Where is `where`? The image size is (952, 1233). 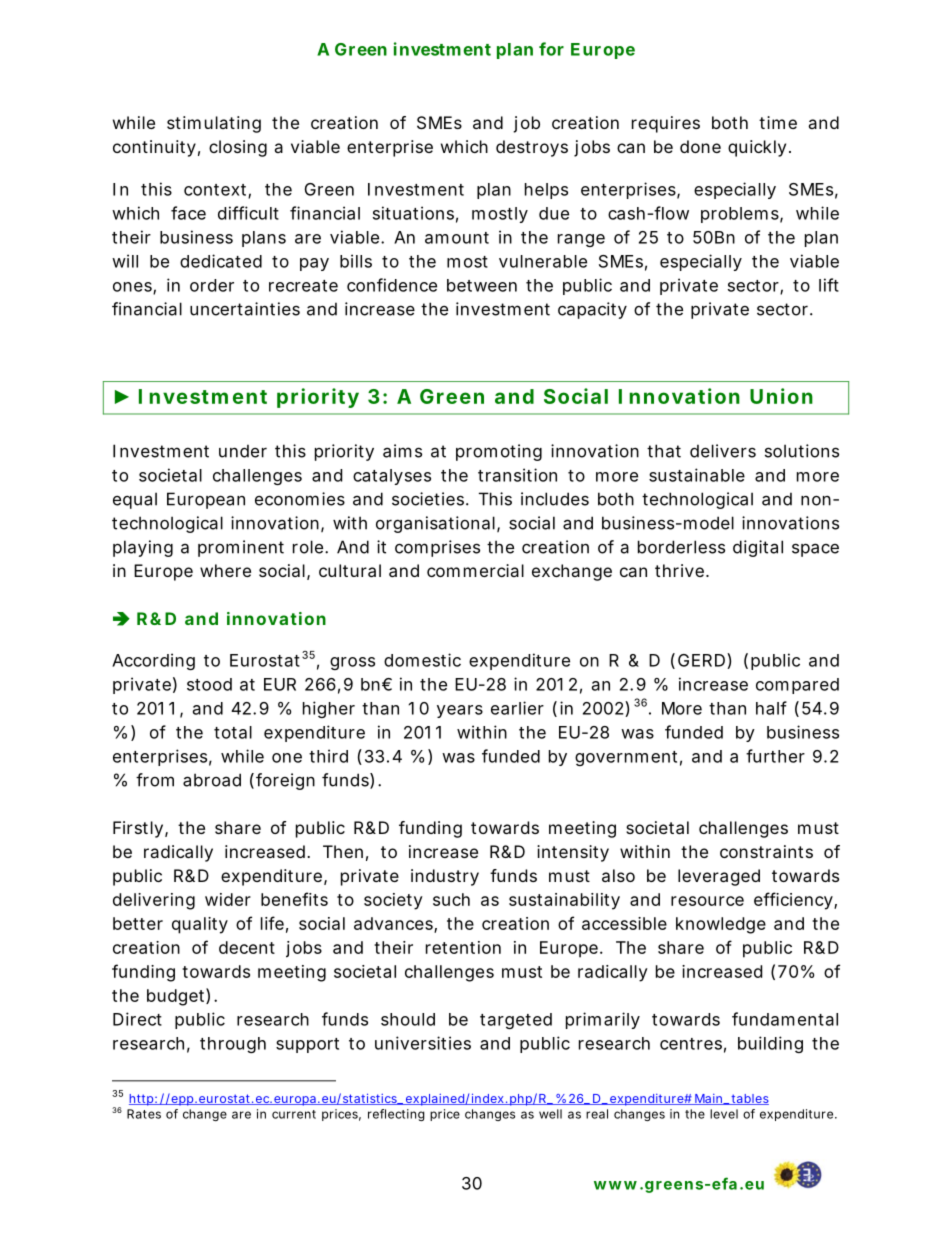 where is located at coordinates (225, 570).
